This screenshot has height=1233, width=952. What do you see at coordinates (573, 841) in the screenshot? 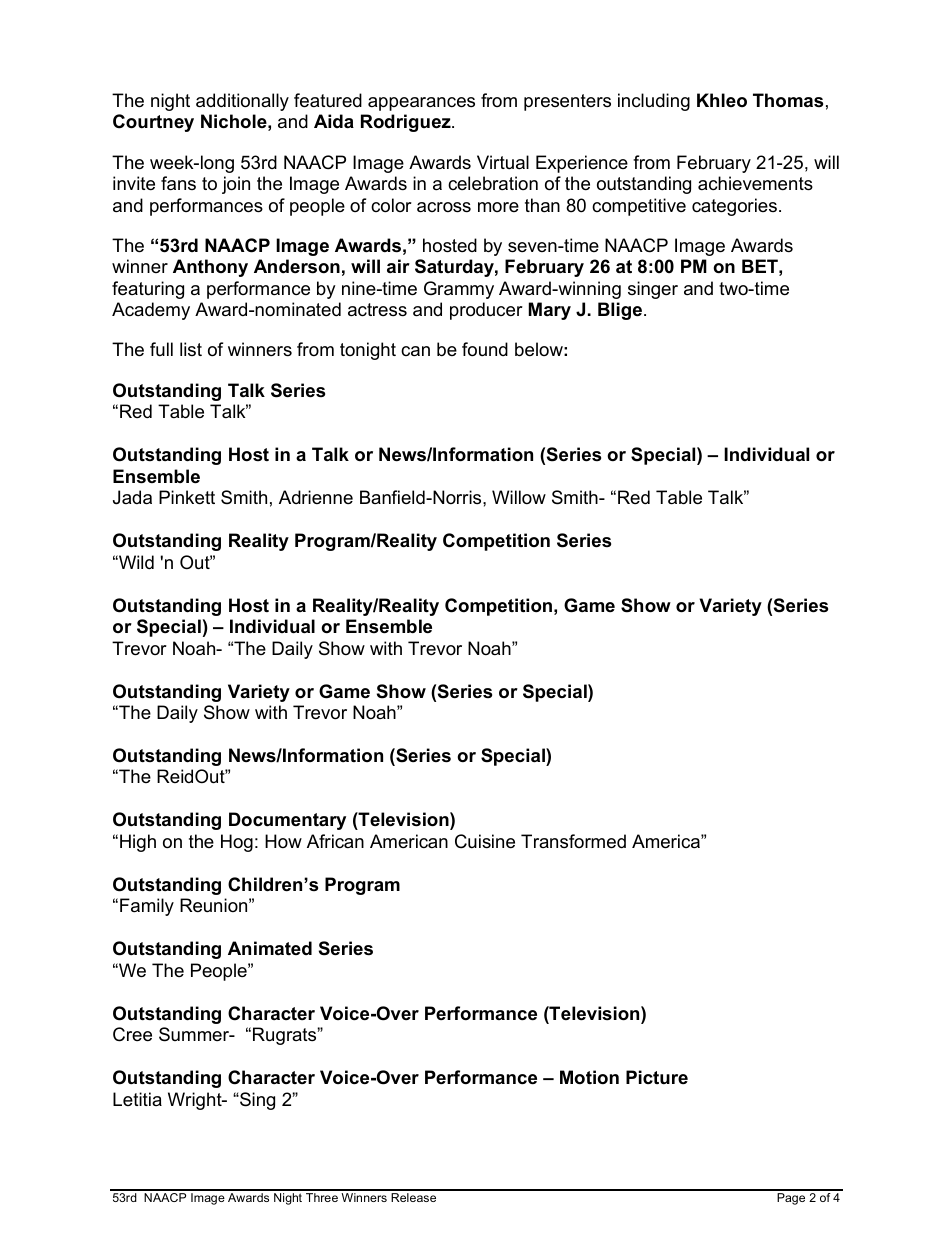
I see `Transformed` at bounding box center [573, 841].
